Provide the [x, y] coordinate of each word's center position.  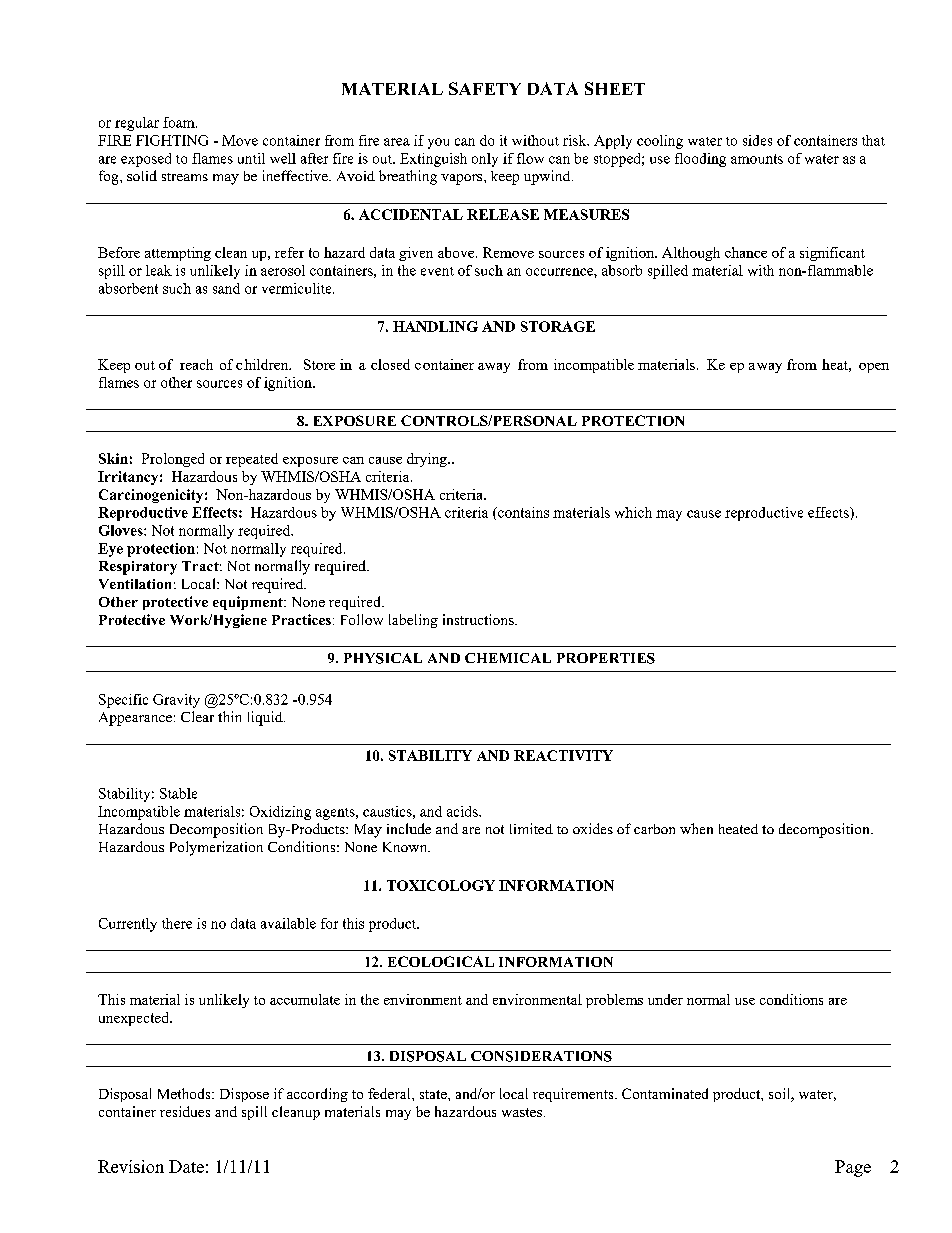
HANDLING [435, 326]
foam [180, 122]
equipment [249, 603]
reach [196, 364]
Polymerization [216, 848]
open [874, 368]
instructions [479, 619]
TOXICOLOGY [441, 885]
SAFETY [485, 88]
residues [185, 1111]
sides [757, 140]
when [696, 828]
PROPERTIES [606, 658]
